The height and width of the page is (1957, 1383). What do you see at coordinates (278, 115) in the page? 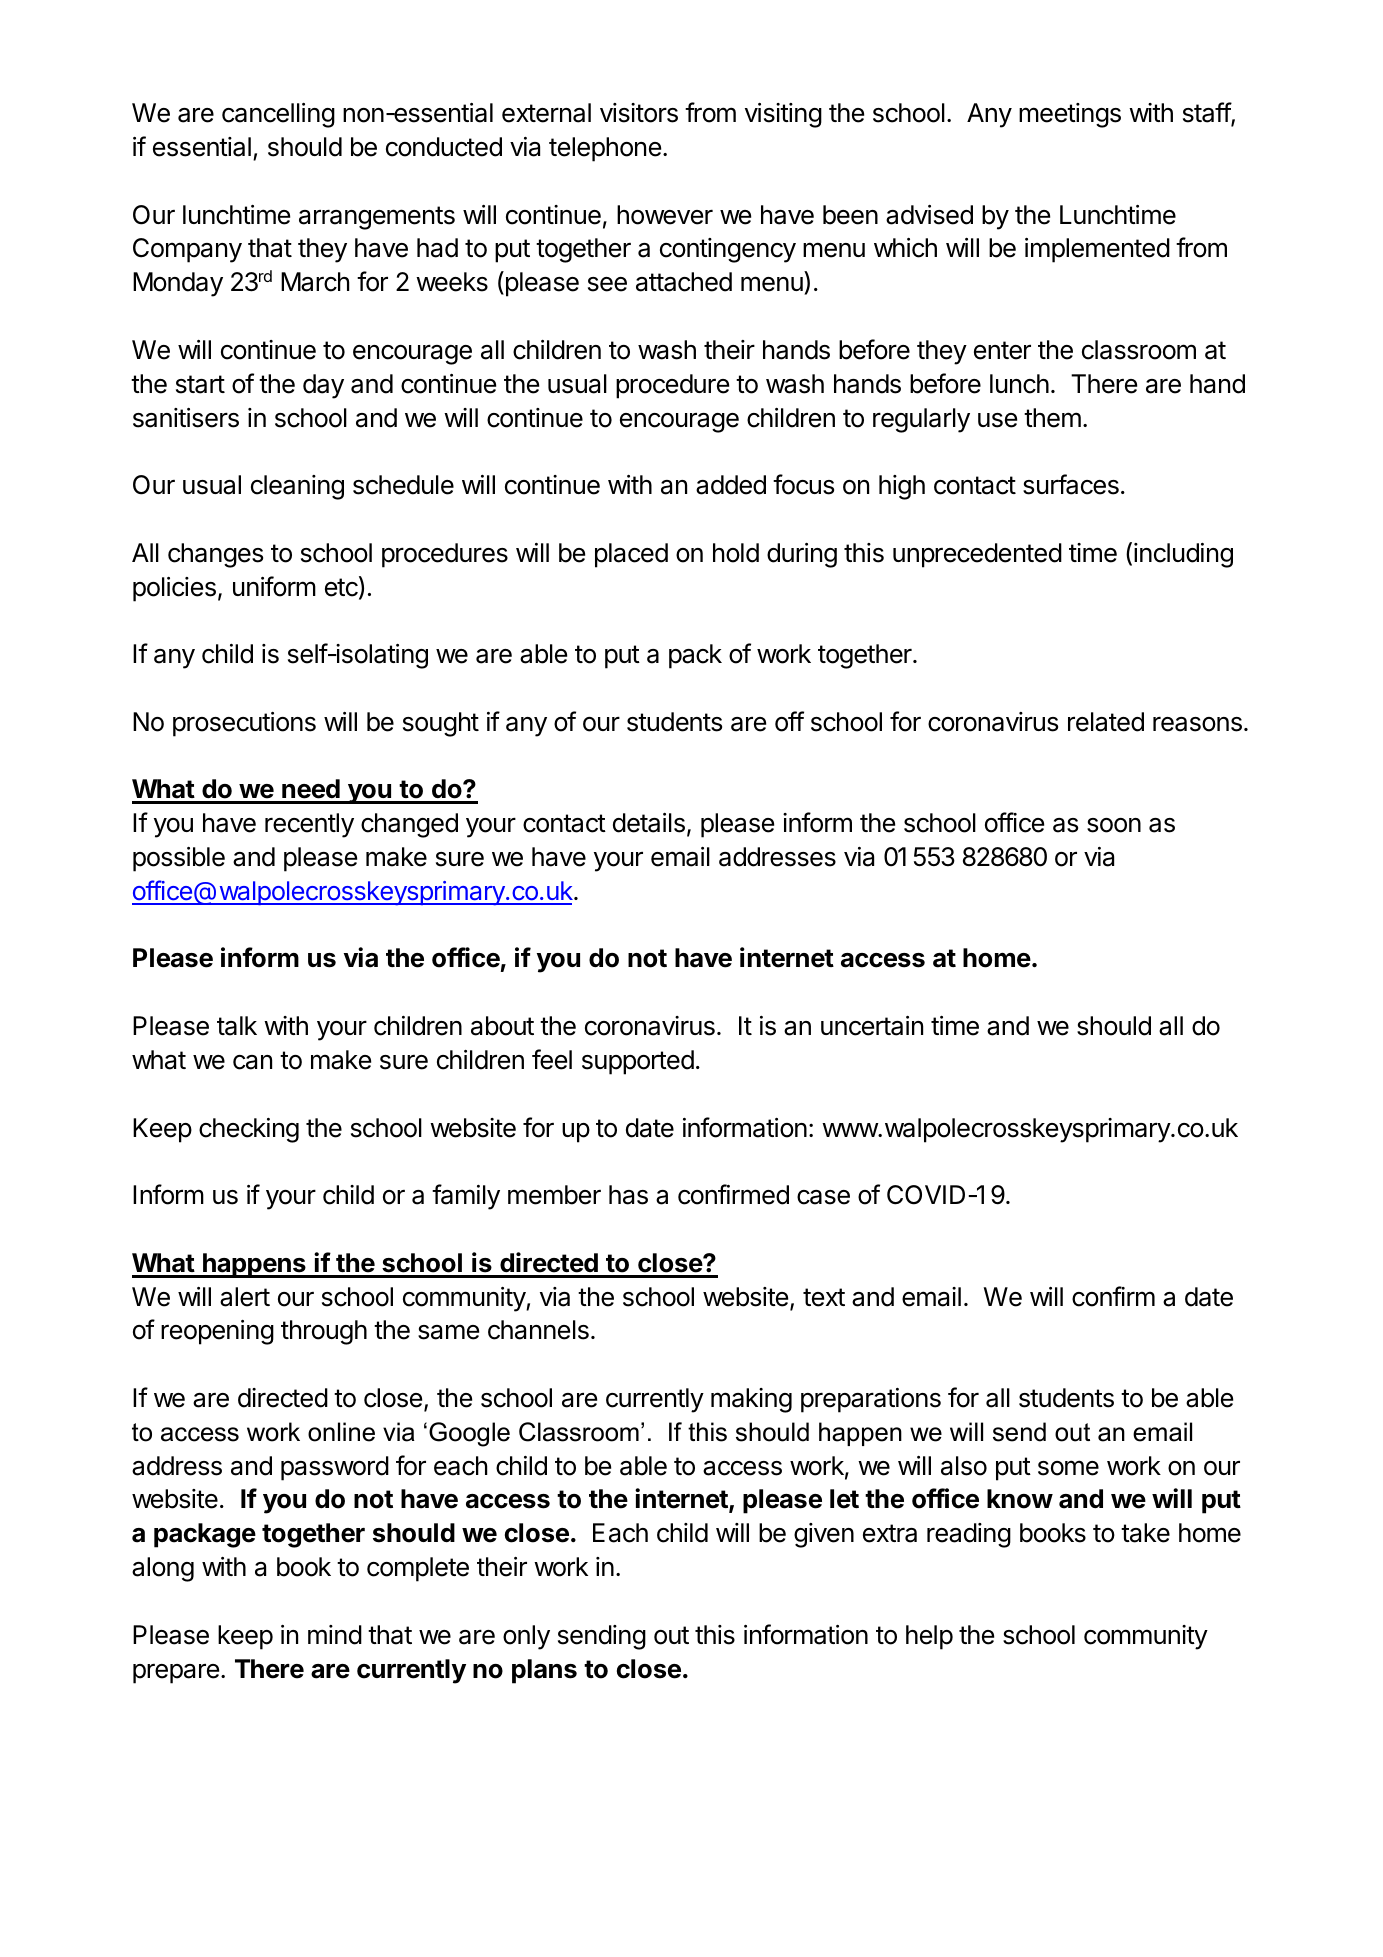
I see `cancelling` at bounding box center [278, 115].
